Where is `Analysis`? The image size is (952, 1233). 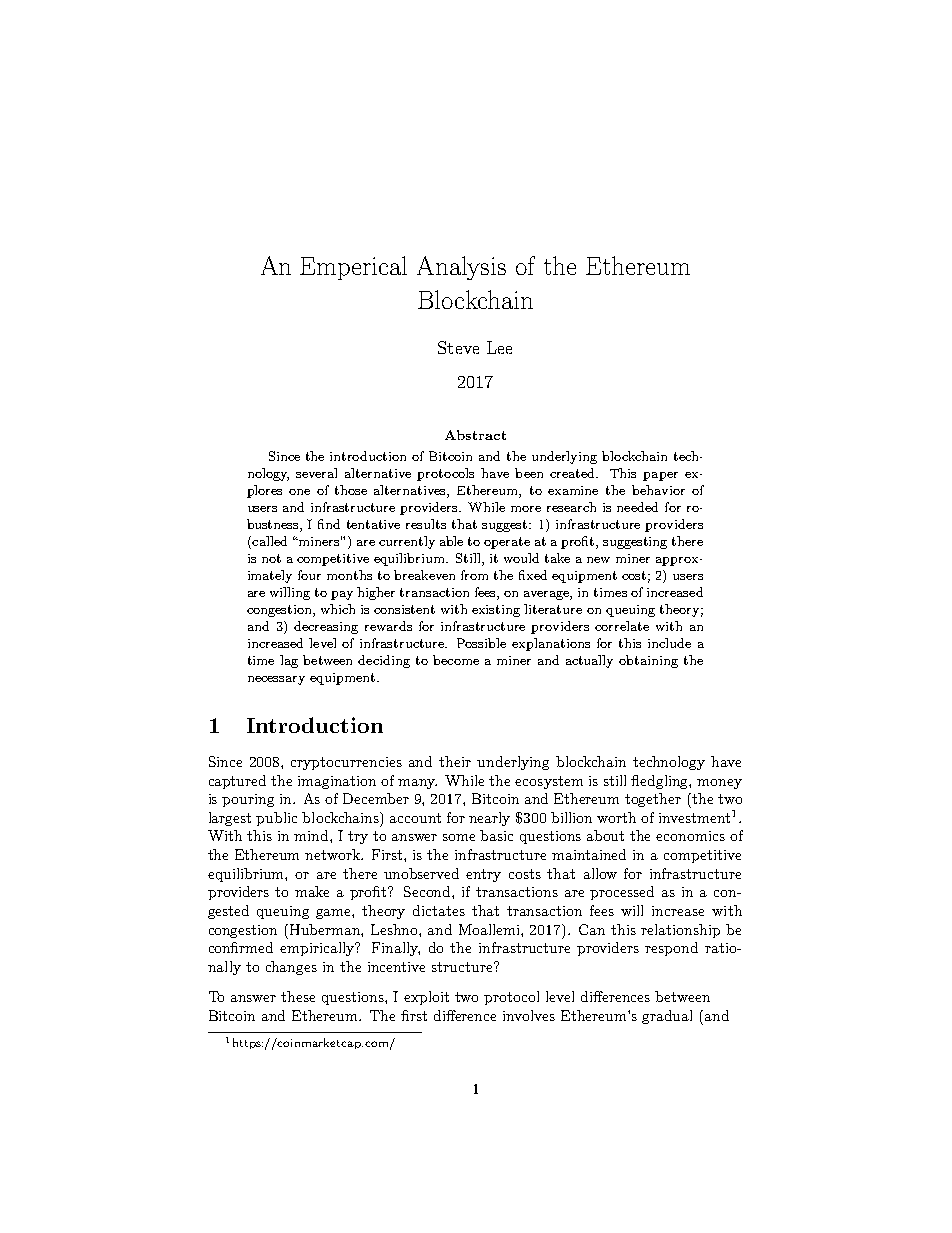
Analysis is located at coordinates (461, 268).
